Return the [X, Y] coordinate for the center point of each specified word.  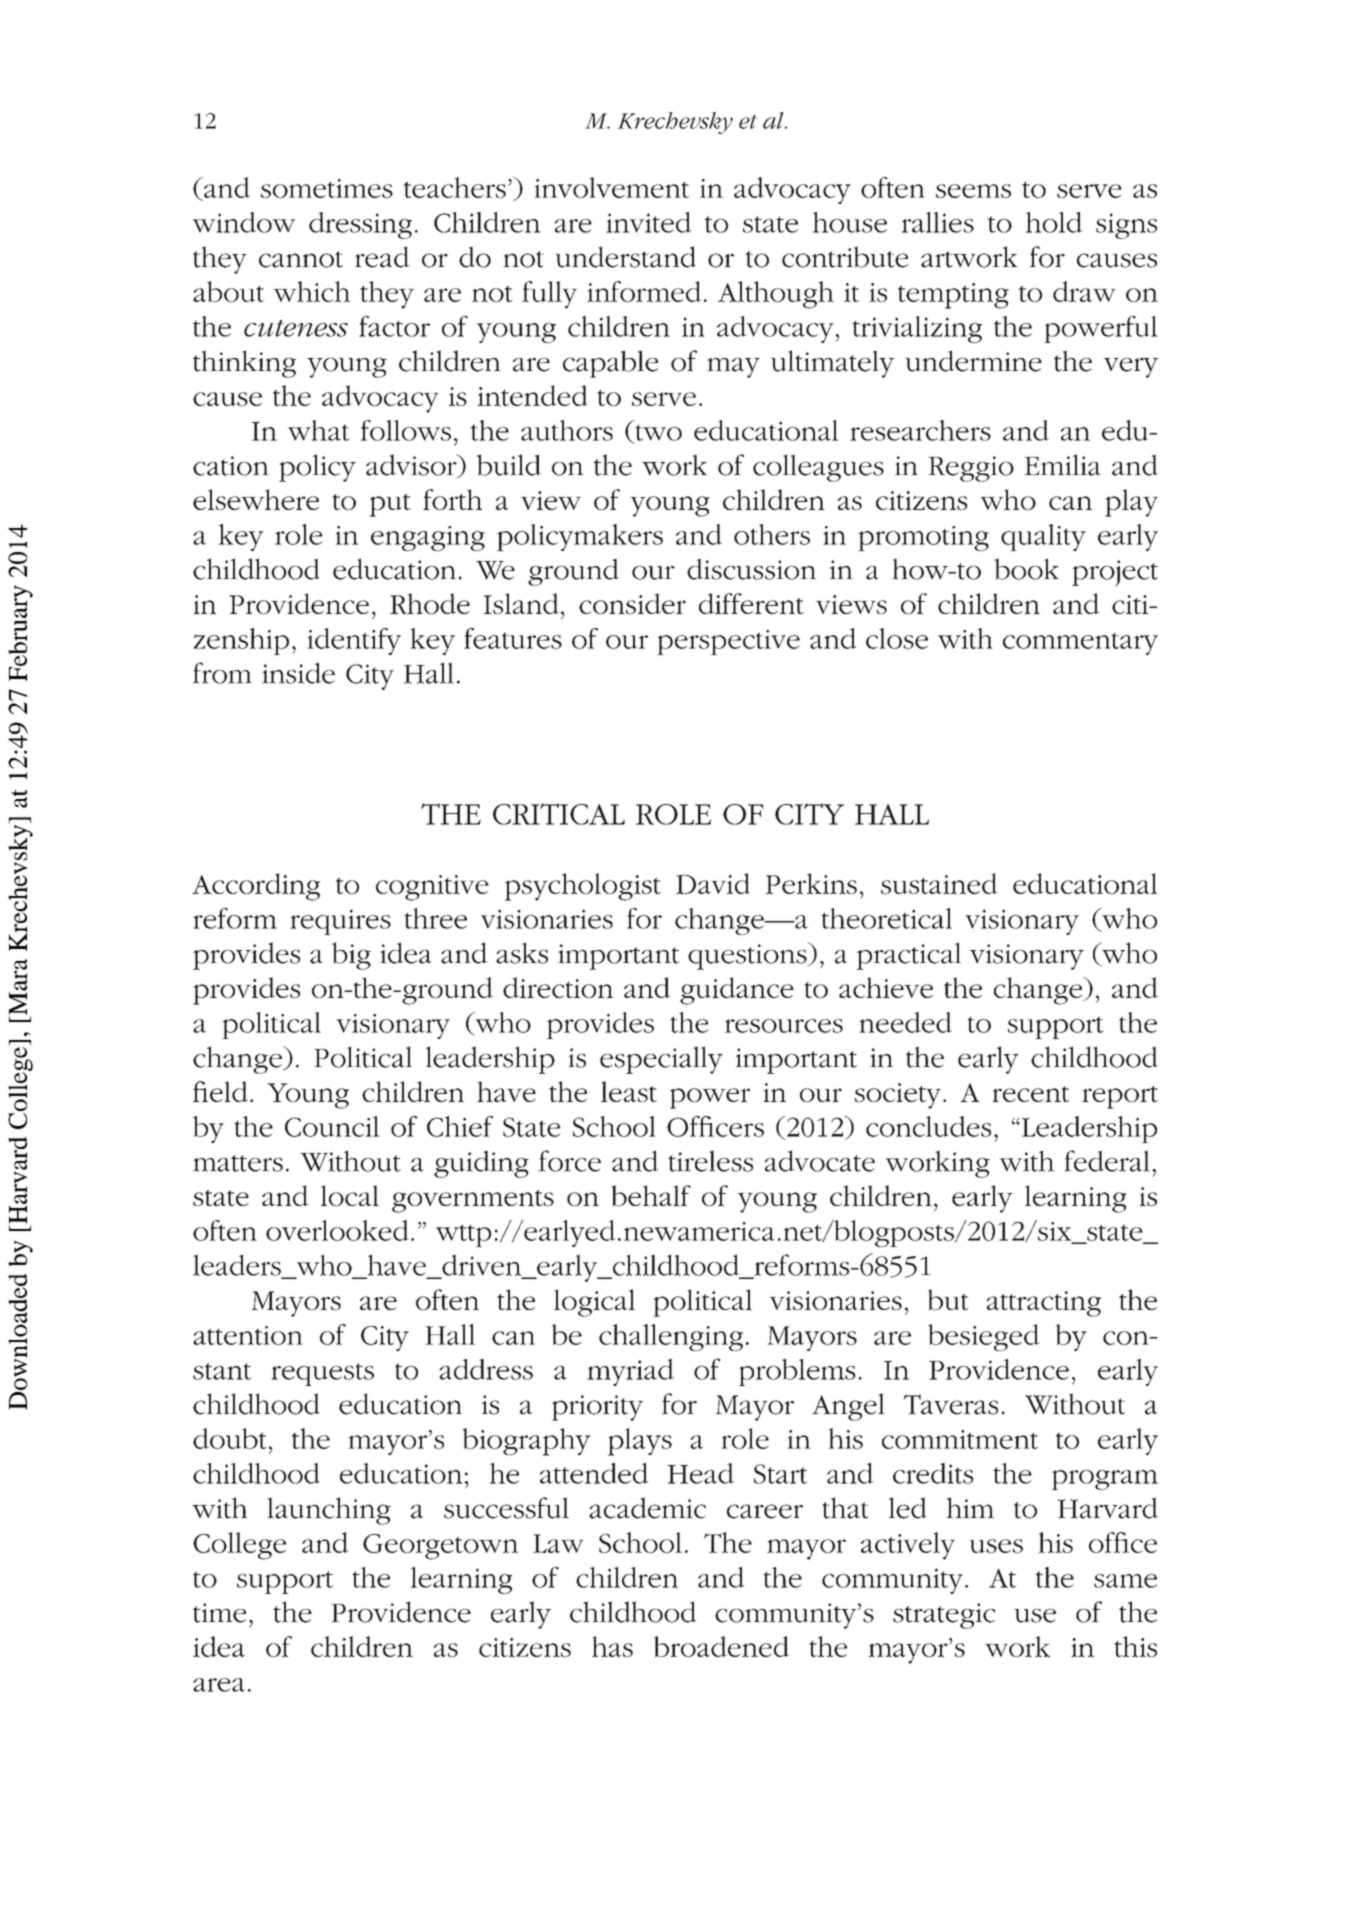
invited [648, 222]
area [219, 1685]
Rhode [430, 603]
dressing [360, 225]
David [713, 883]
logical [594, 1303]
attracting [1044, 1304]
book [1026, 569]
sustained [939, 883]
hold [1054, 222]
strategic [944, 1616]
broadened [721, 1647]
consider [632, 603]
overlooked [337, 1230]
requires [340, 922]
